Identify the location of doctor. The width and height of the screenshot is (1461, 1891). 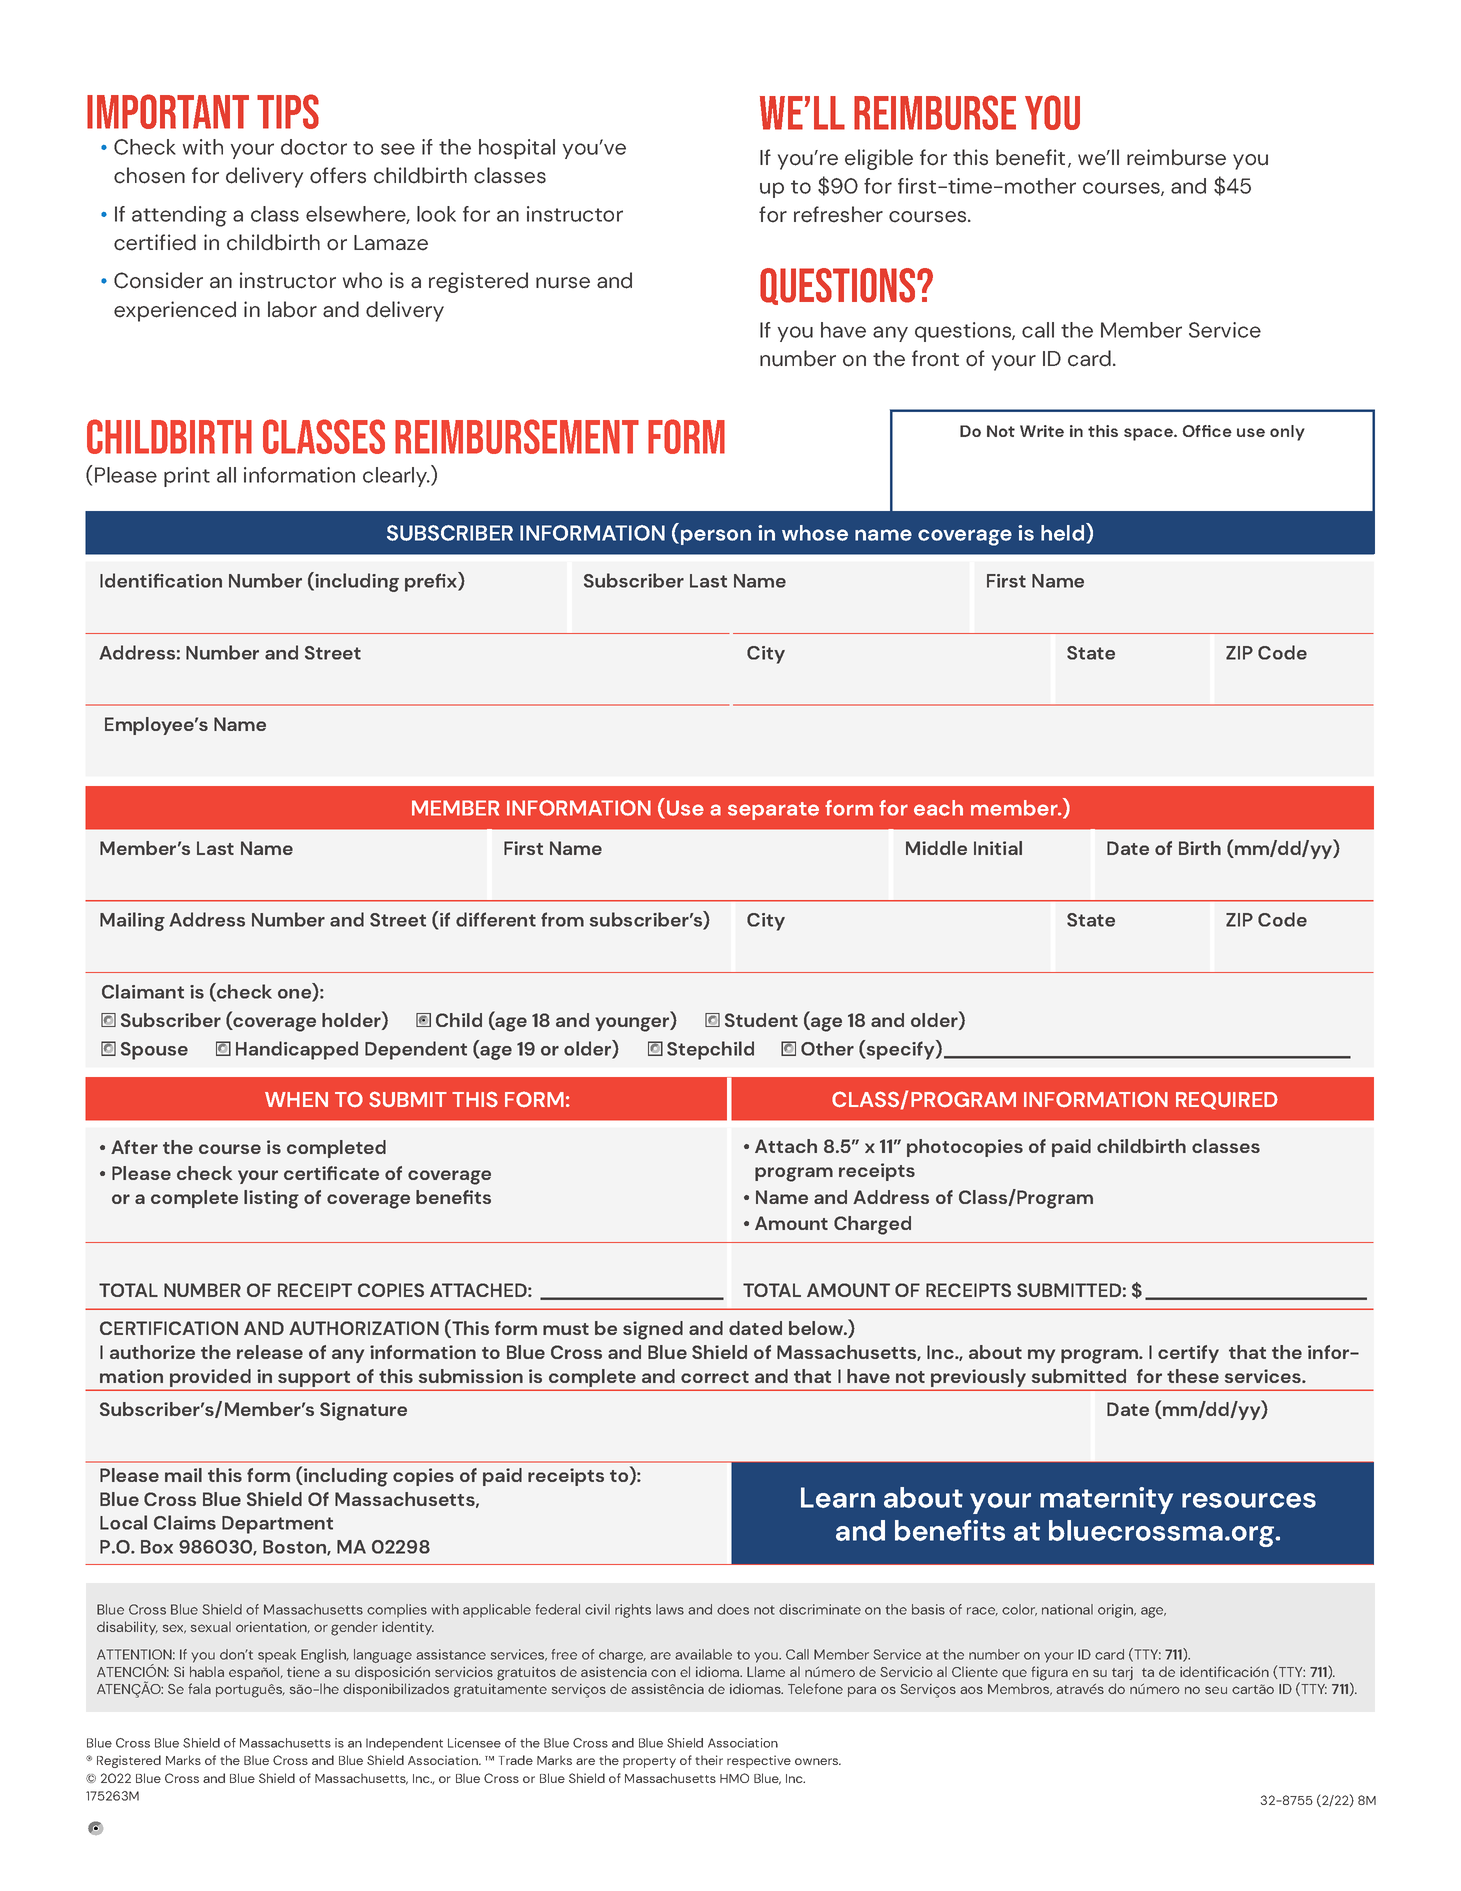
(314, 147).
